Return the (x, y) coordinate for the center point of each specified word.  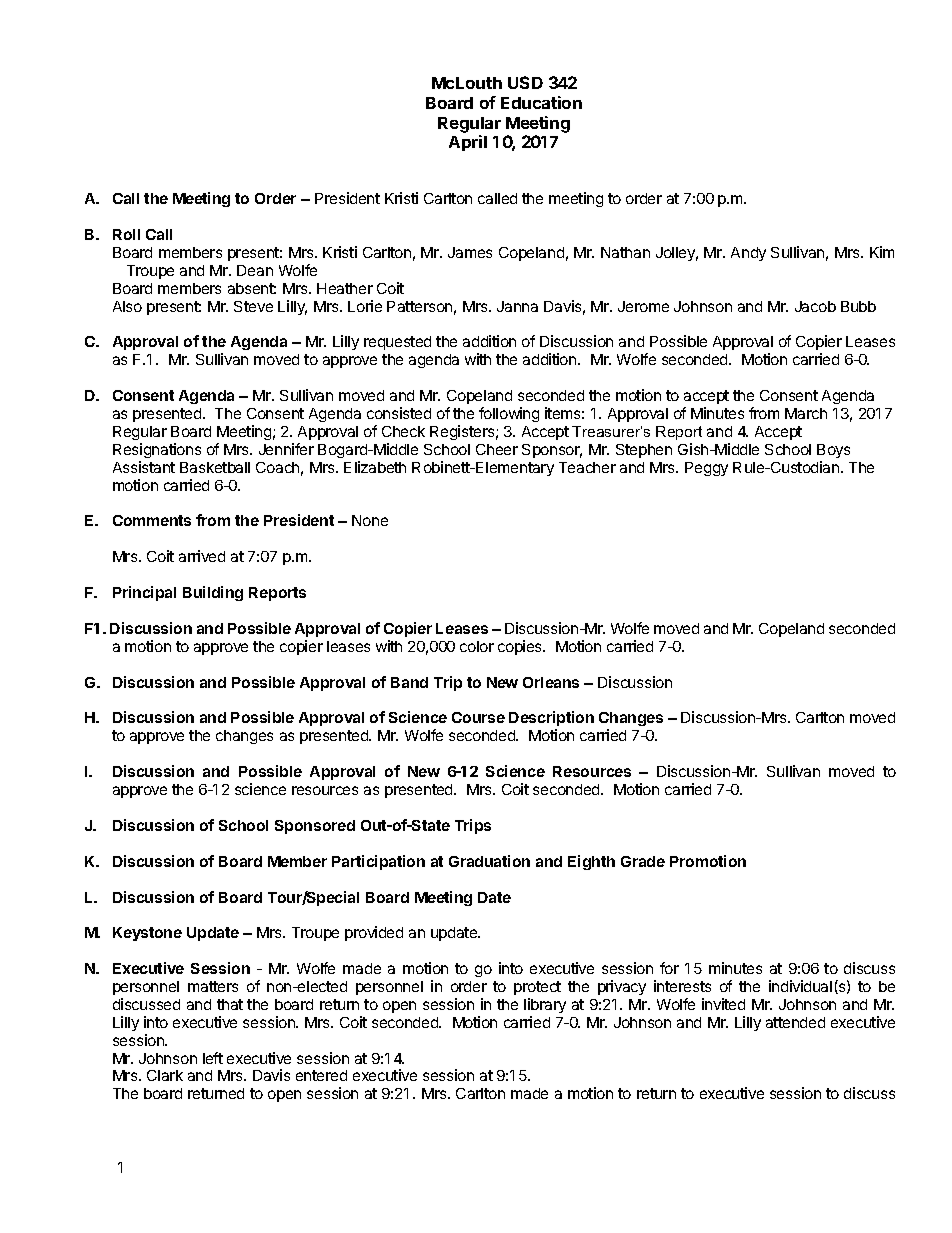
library (545, 1005)
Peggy (706, 469)
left (213, 1058)
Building (213, 593)
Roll (126, 234)
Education (541, 102)
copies (521, 647)
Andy (748, 254)
